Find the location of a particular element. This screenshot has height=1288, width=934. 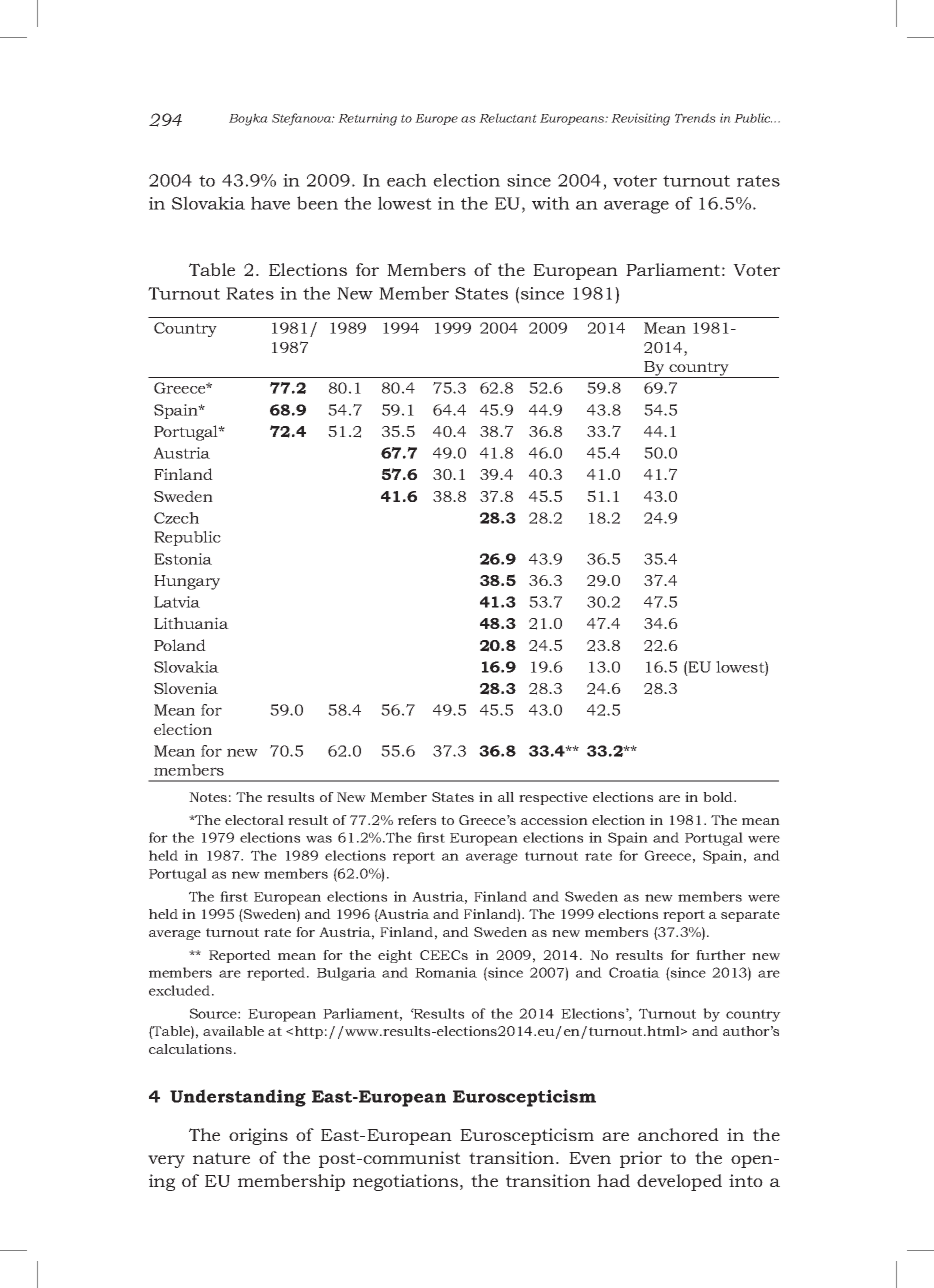

bold is located at coordinates (719, 797).
